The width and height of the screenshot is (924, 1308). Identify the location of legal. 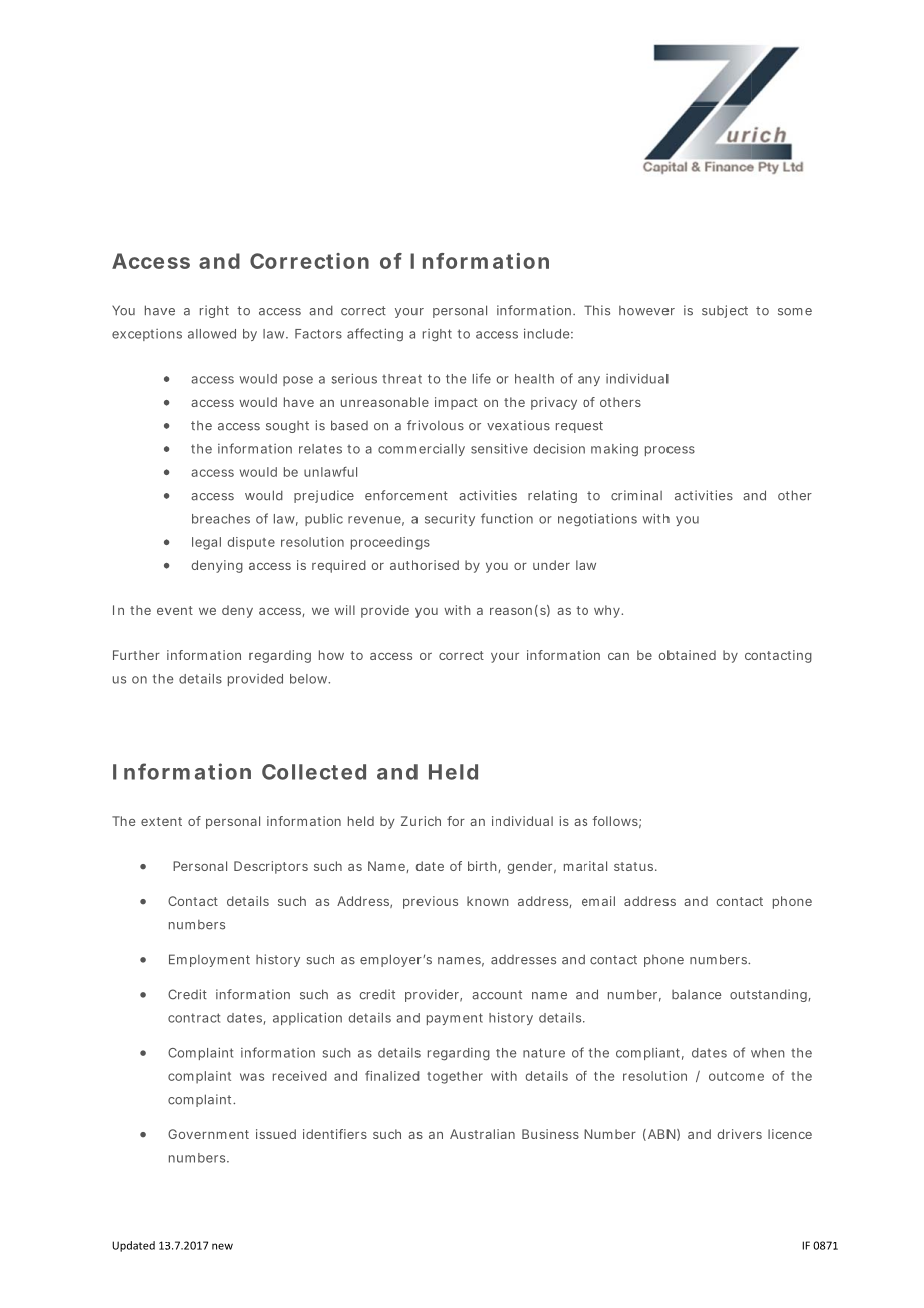
(206, 543).
